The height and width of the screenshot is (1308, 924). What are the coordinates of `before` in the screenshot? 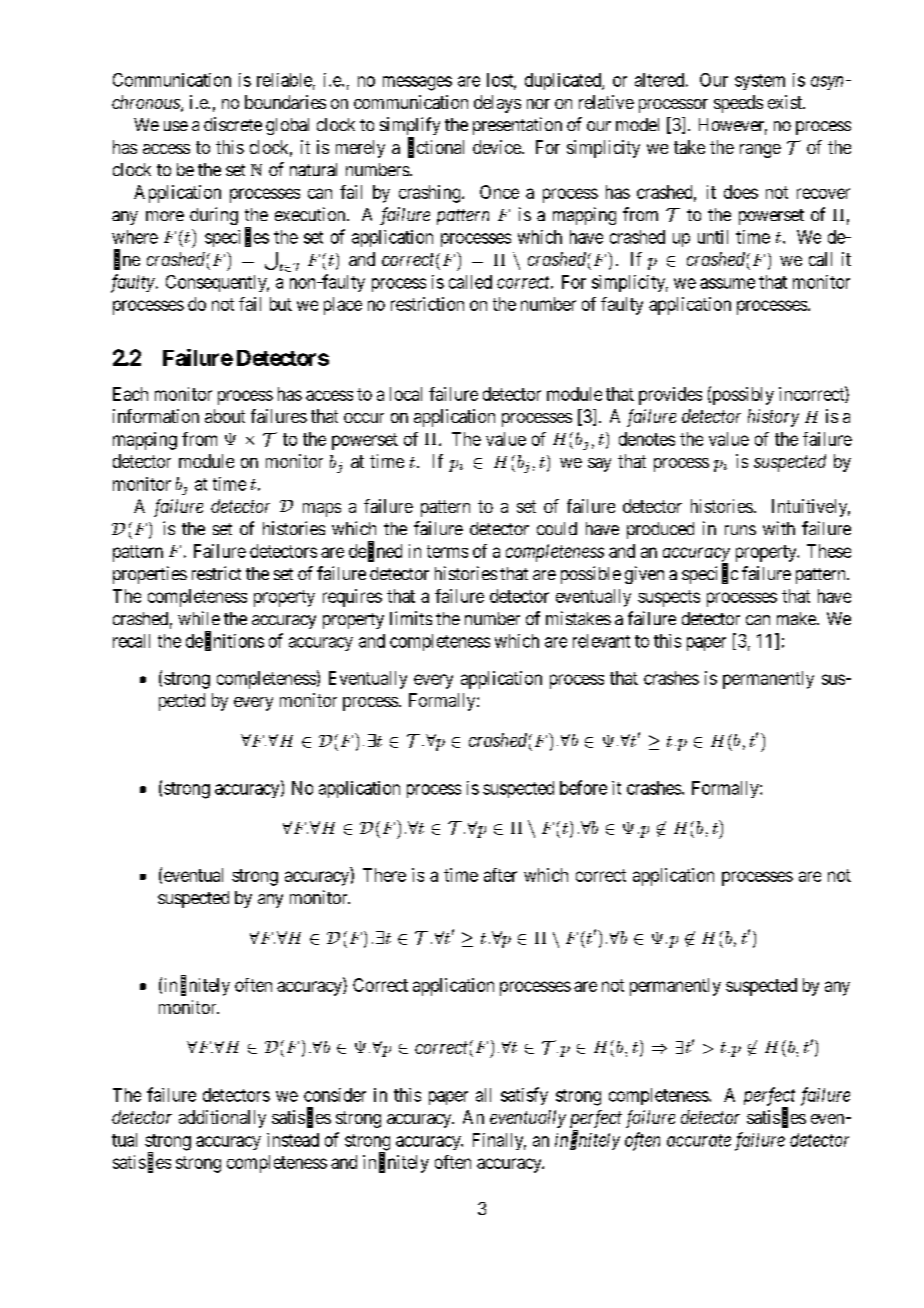 It's located at (583, 787).
